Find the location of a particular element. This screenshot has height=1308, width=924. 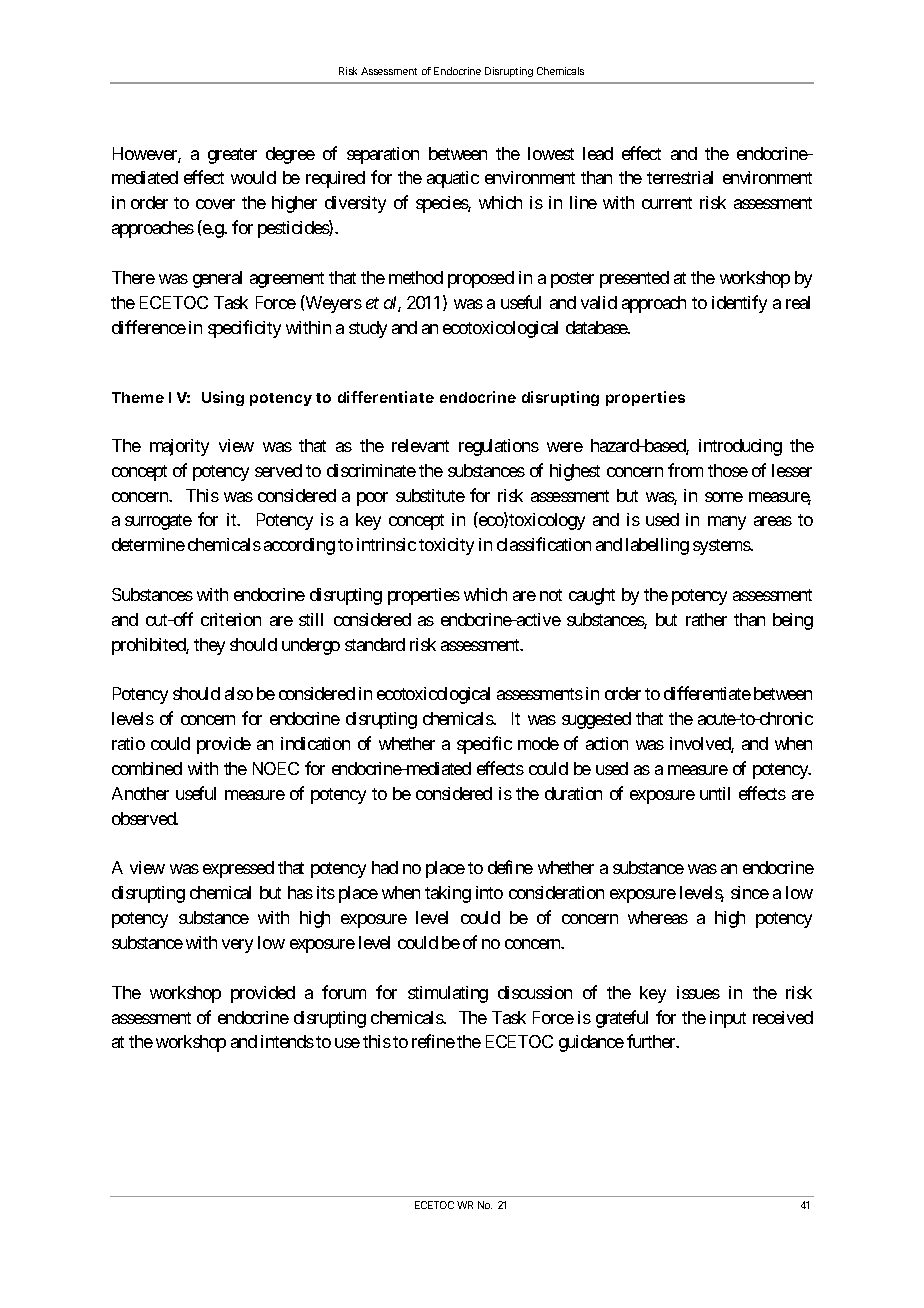

aquatic is located at coordinates (453, 179).
